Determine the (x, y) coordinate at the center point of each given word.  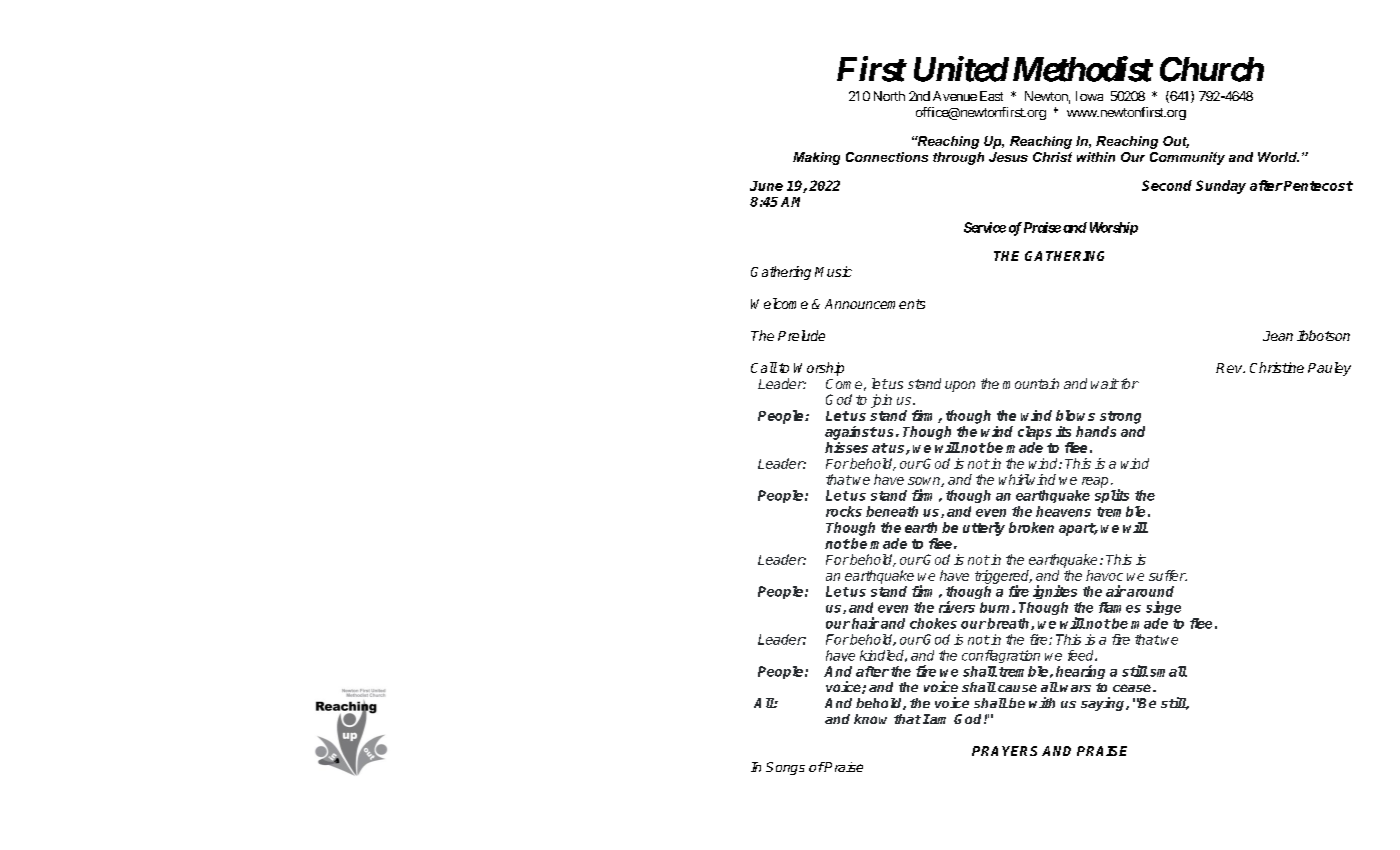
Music (833, 271)
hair (865, 623)
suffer (1168, 575)
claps (1035, 433)
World (1278, 157)
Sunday (1221, 187)
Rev (1230, 368)
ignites (1055, 592)
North (889, 96)
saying (1104, 704)
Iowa (1089, 96)
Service (985, 227)
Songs (785, 768)
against (851, 433)
